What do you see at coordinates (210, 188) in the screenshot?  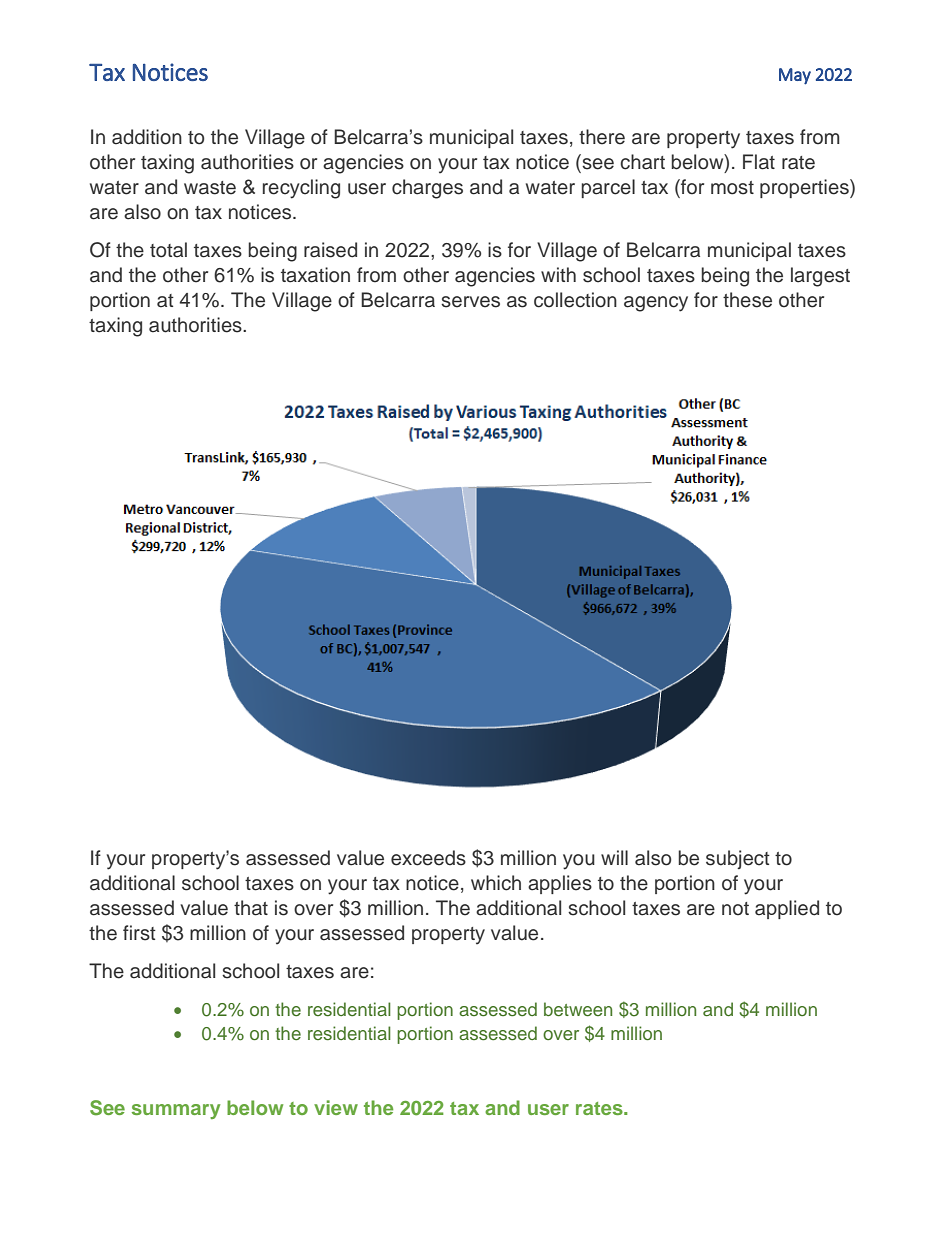 I see `waste` at bounding box center [210, 188].
